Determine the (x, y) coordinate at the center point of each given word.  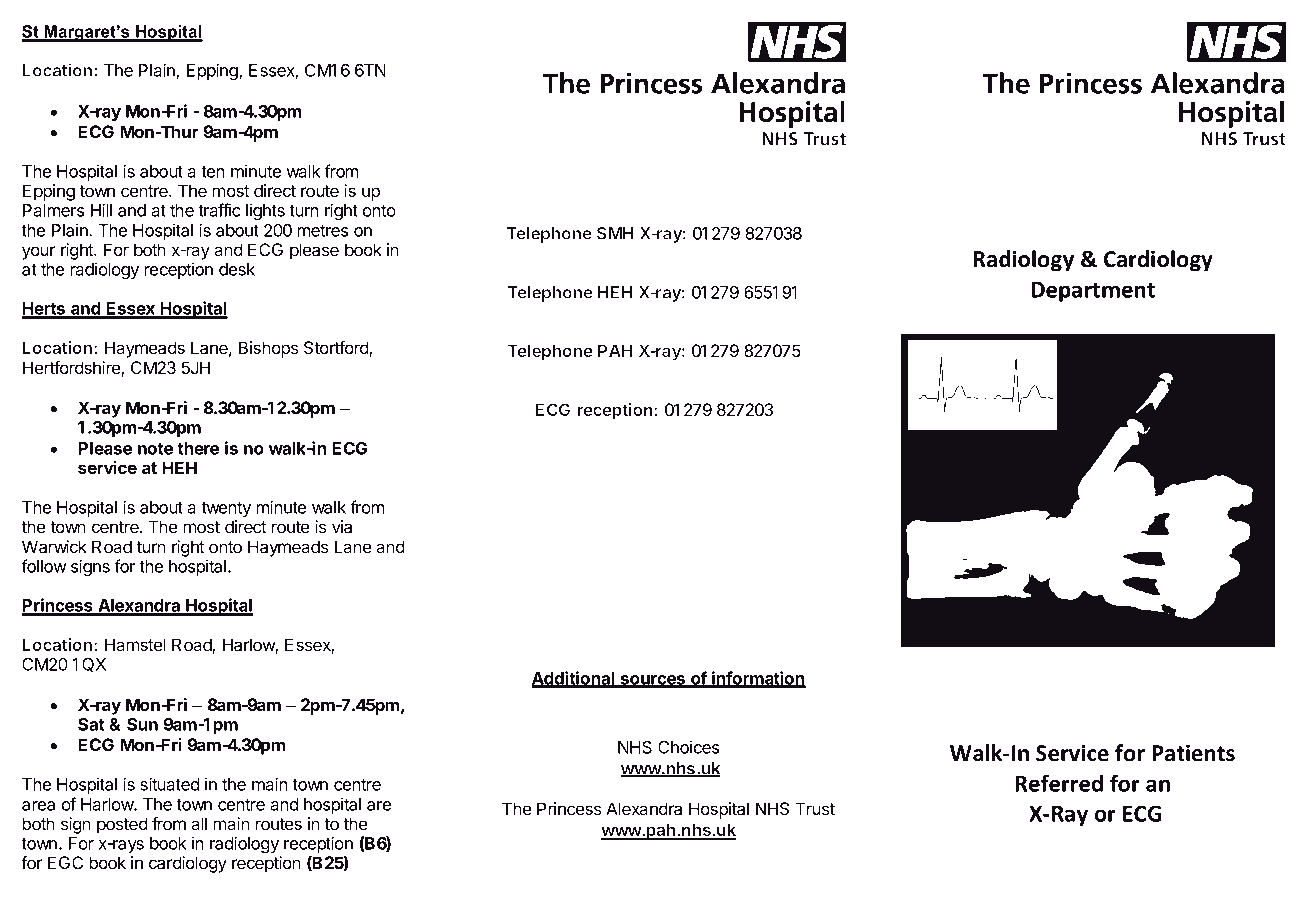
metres (323, 231)
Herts (45, 310)
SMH (615, 233)
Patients (1193, 753)
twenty (226, 509)
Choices (688, 747)
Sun (142, 724)
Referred (1059, 783)
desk (237, 269)
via (342, 526)
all (199, 823)
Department (1093, 292)
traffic (219, 210)
